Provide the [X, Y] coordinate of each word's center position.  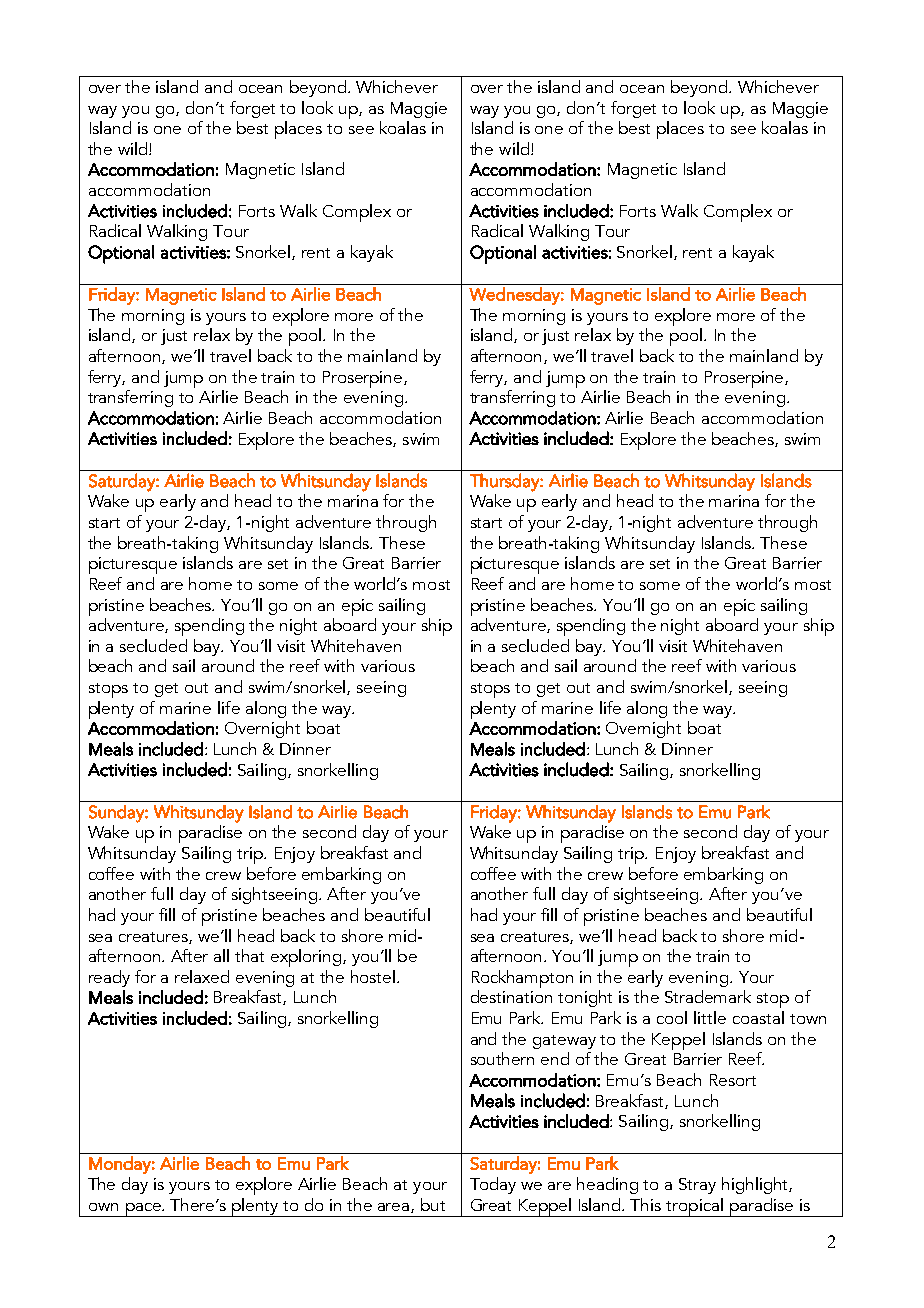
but [433, 1204]
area [395, 1208]
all [221, 955]
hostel [373, 976]
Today [493, 1185]
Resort [733, 1080]
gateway [564, 1042]
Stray [697, 1186]
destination [511, 996]
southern [502, 1058]
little [710, 1017]
